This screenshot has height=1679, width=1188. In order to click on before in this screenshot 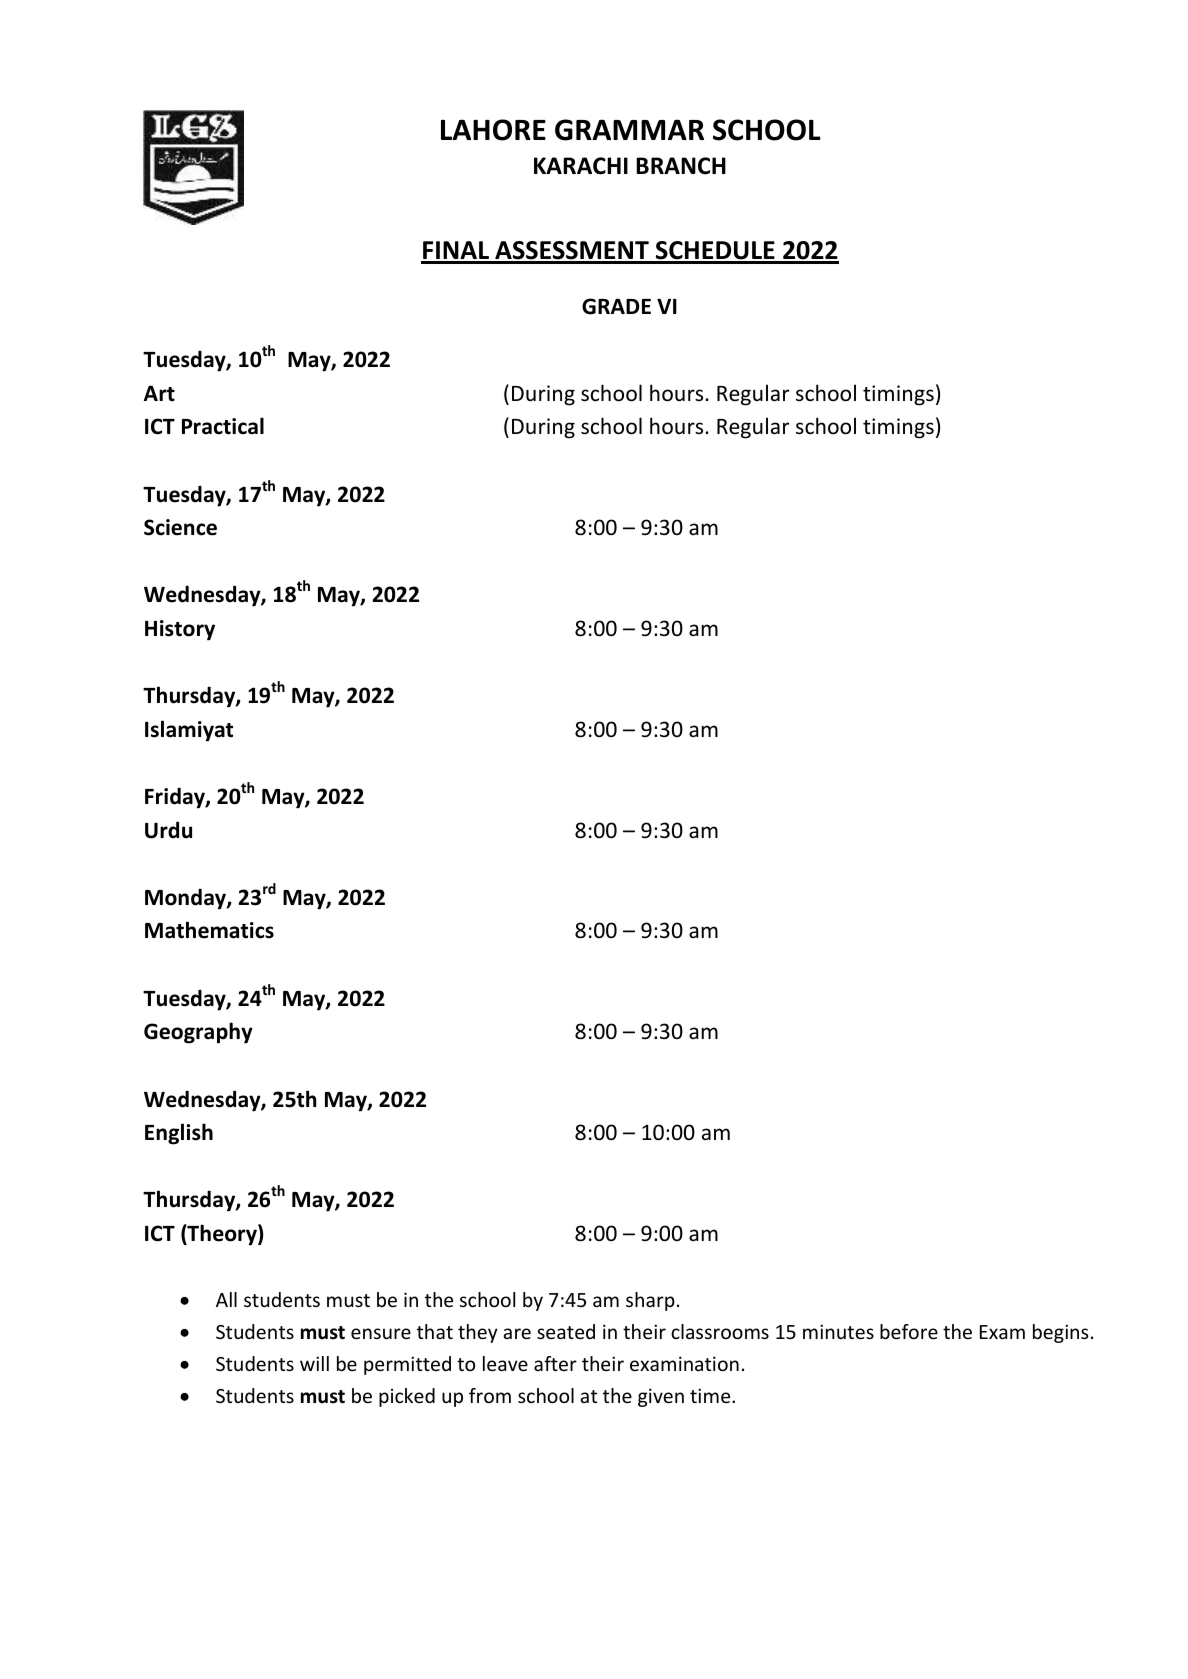, I will do `click(909, 1331)`.
